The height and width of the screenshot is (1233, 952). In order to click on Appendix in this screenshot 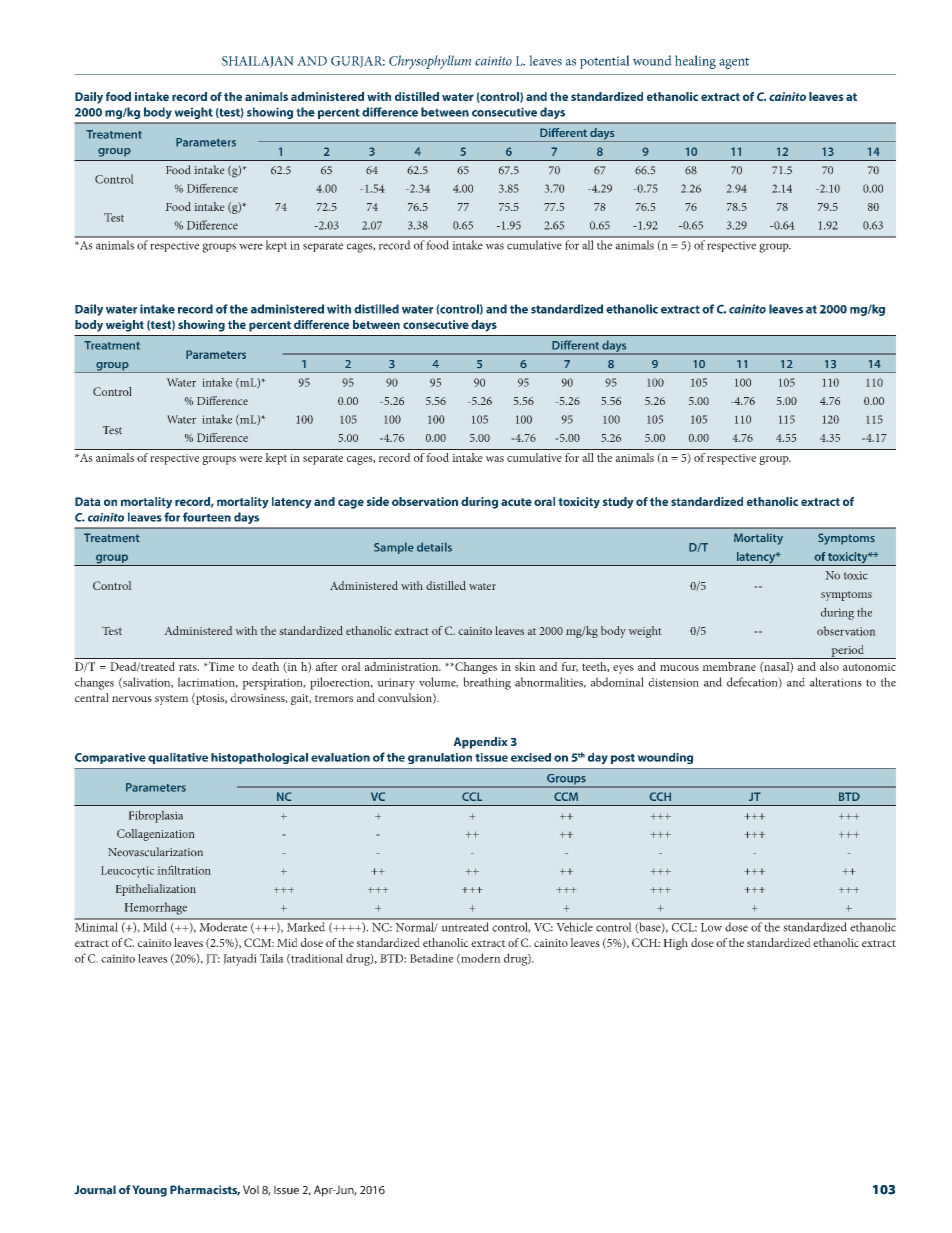, I will do `click(481, 743)`.
